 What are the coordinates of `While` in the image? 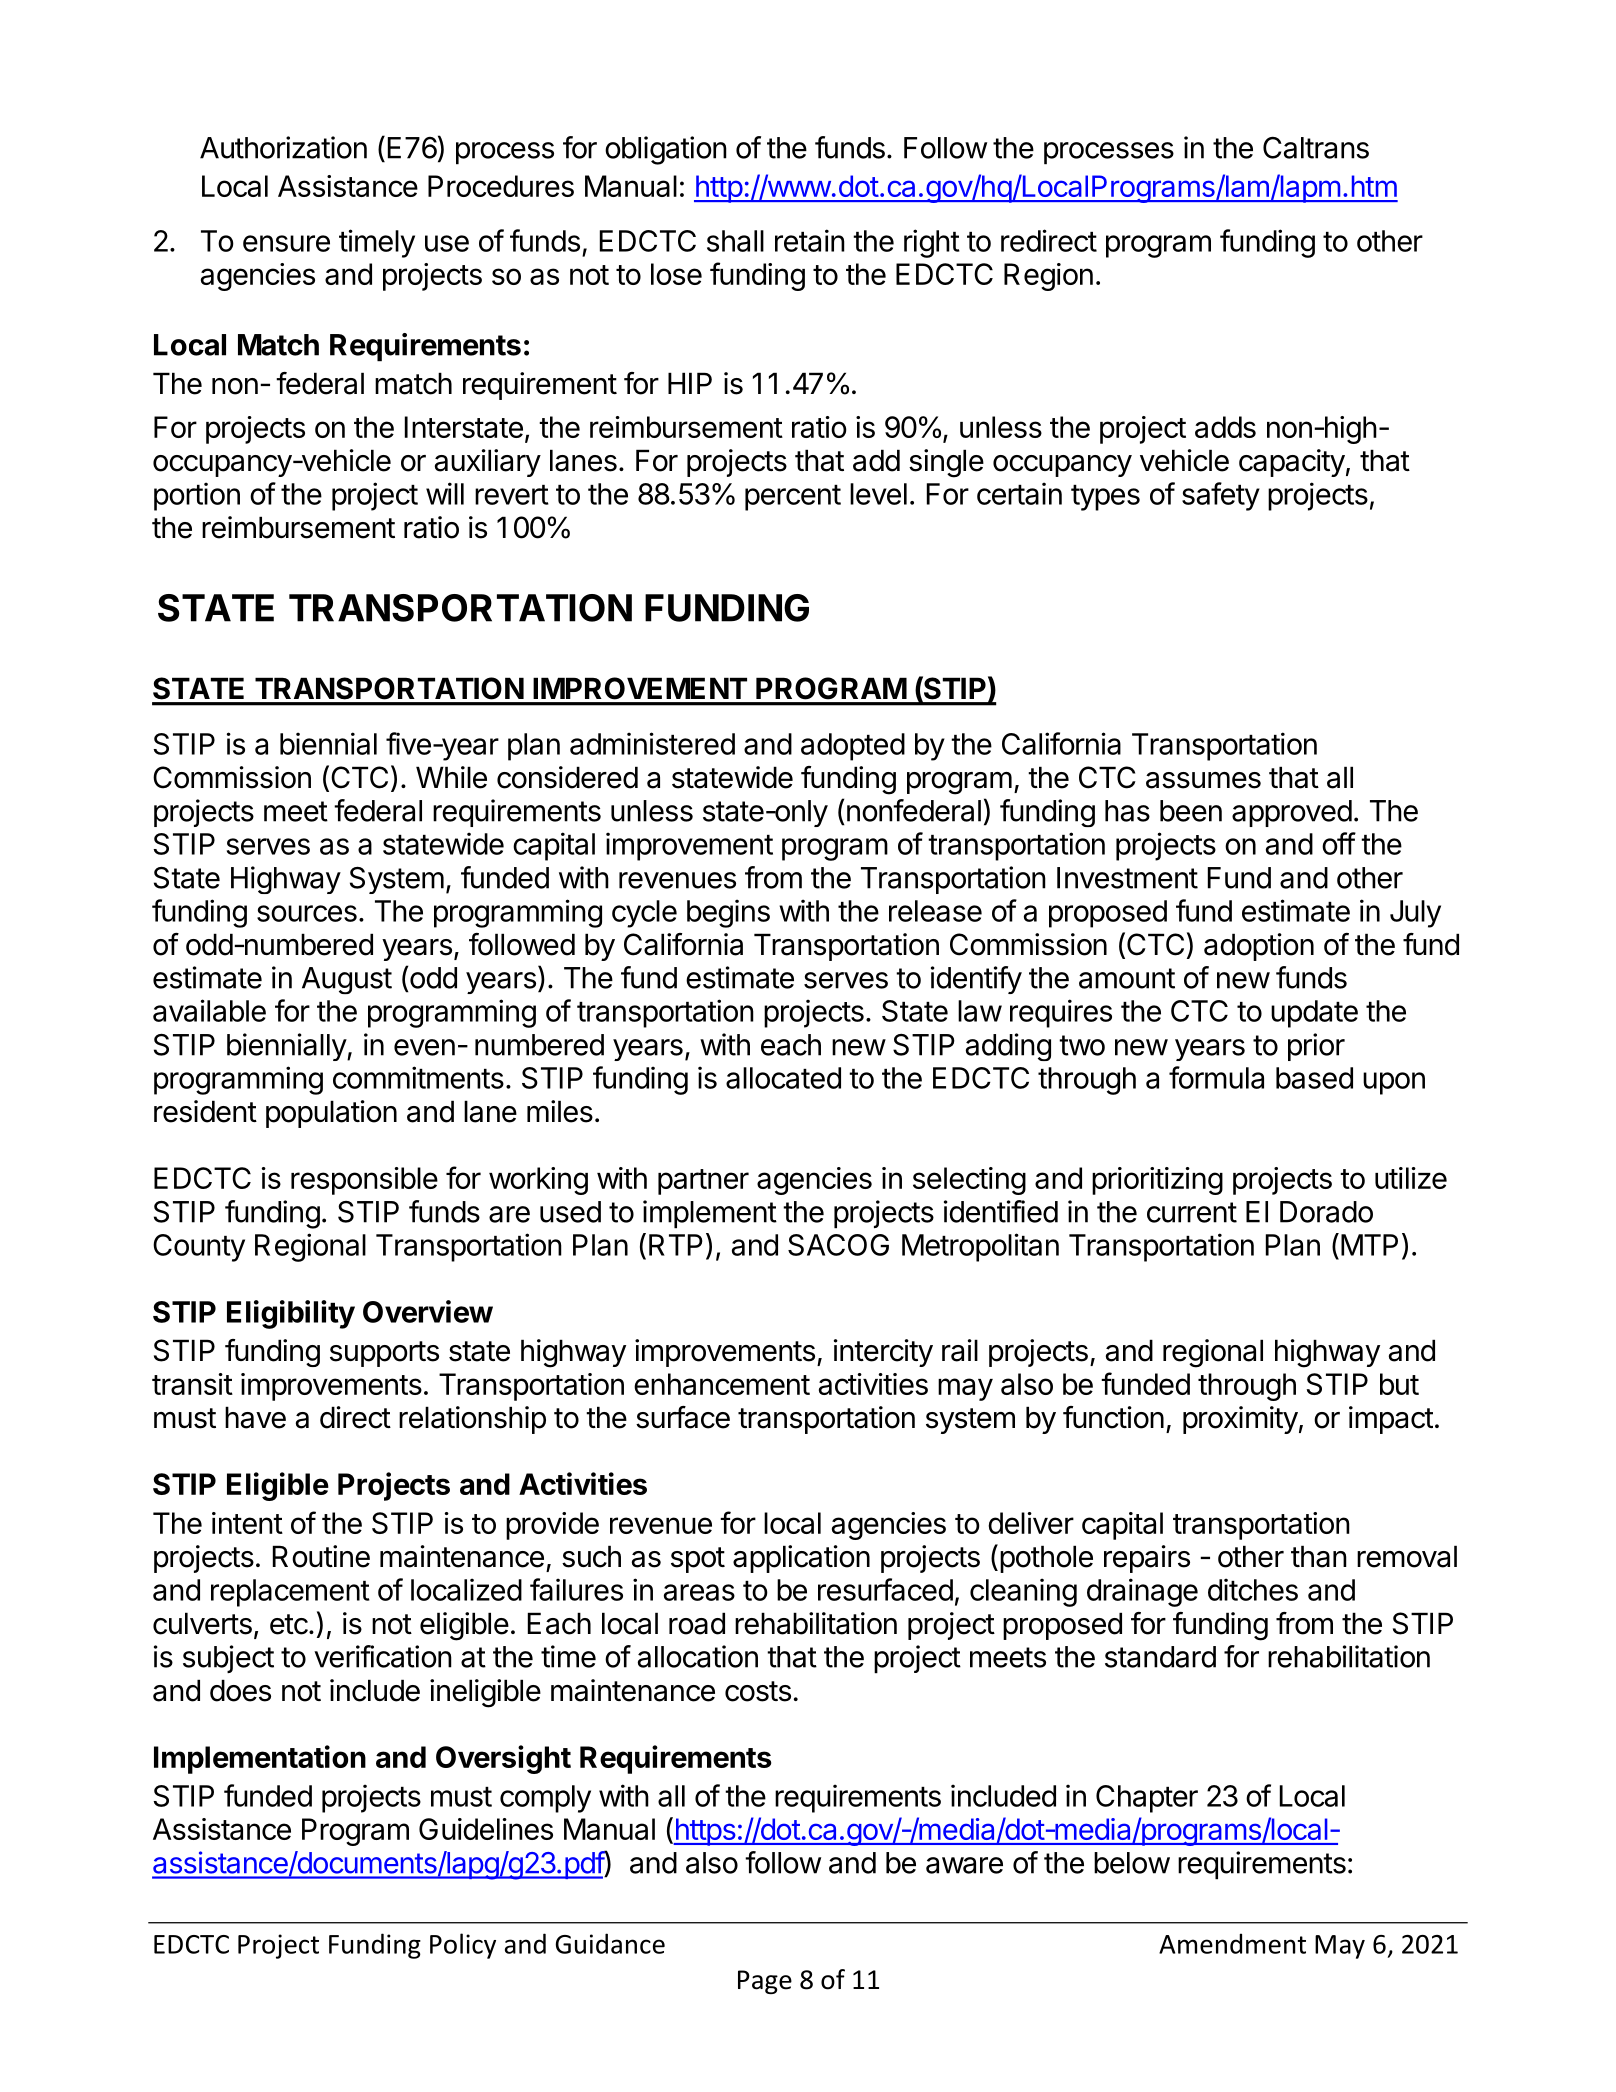 It's located at (451, 777).
